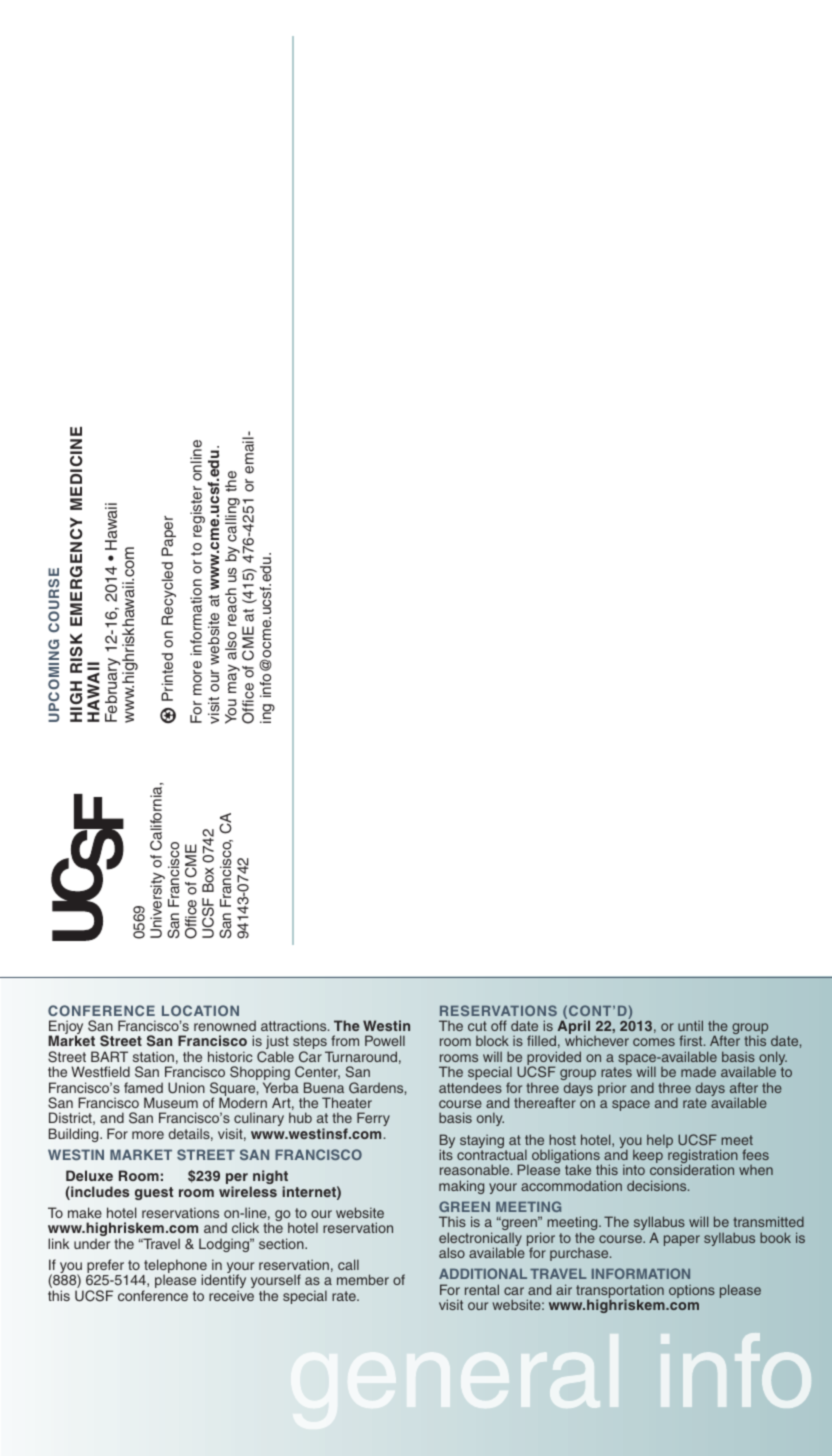 The image size is (832, 1456). What do you see at coordinates (446, 1154) in the document?
I see `its` at bounding box center [446, 1154].
